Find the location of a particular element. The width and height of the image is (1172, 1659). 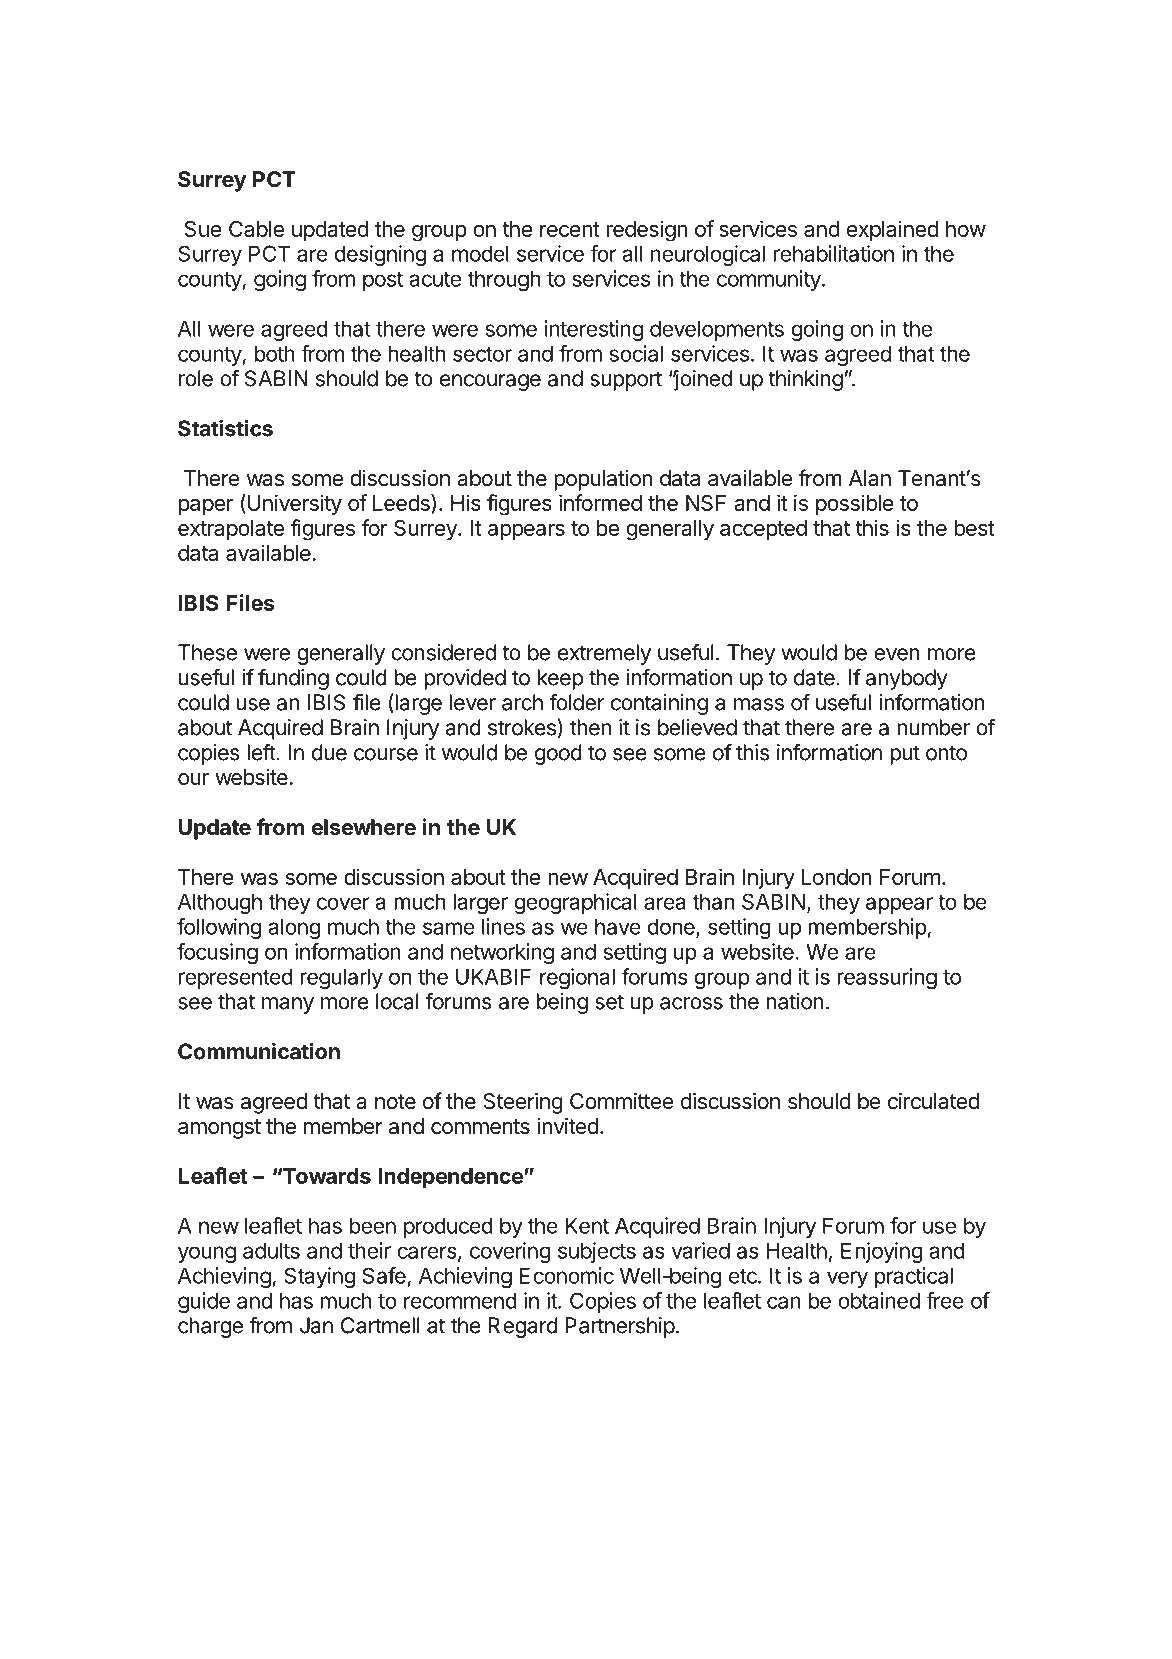

Cable is located at coordinates (256, 229).
